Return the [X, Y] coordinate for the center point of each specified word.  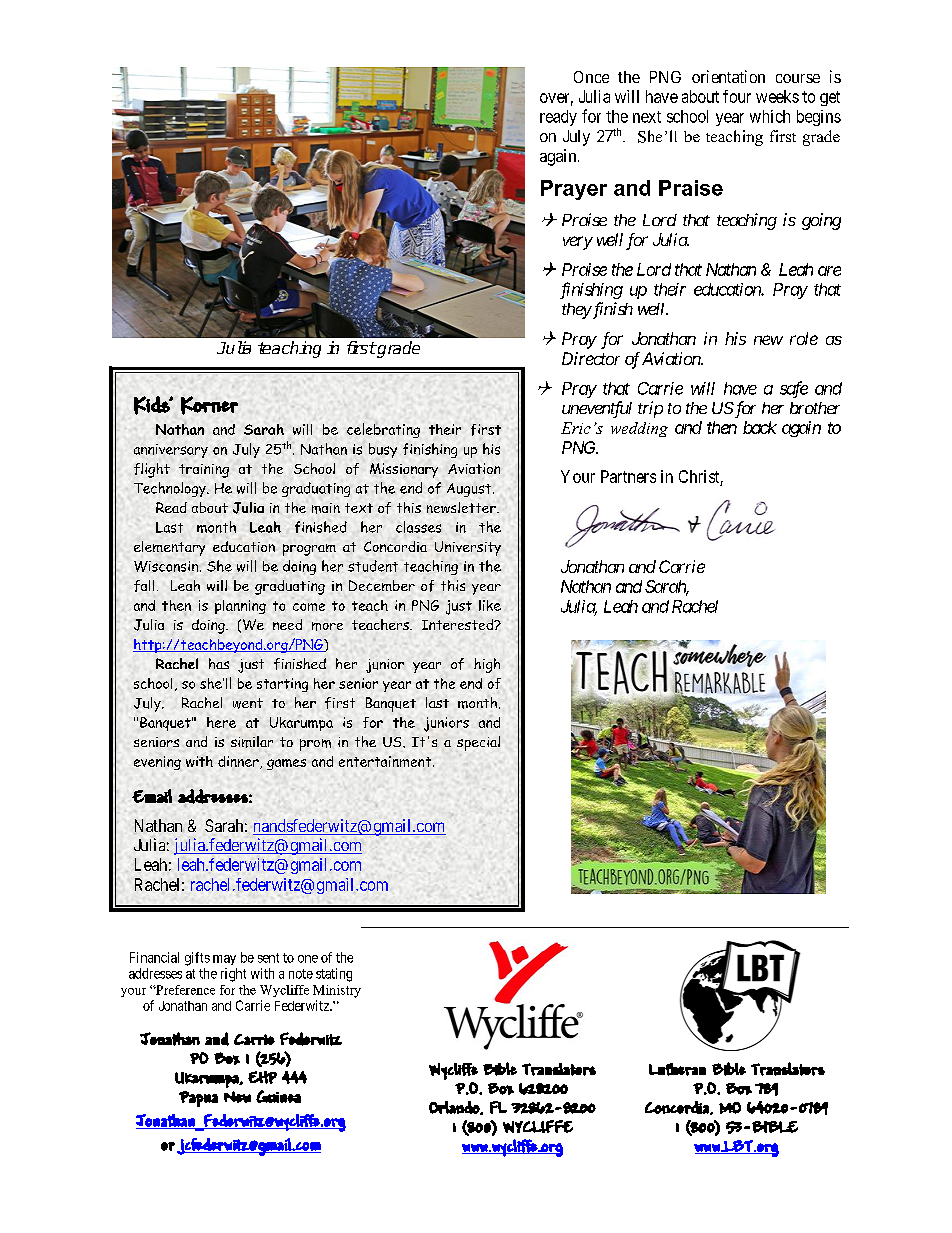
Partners [628, 476]
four [737, 96]
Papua [198, 1099]
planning [240, 607]
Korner [209, 405]
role [804, 338]
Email [152, 796]
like [490, 605]
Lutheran [677, 1069]
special [478, 743]
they [576, 311]
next [647, 117]
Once [591, 77]
